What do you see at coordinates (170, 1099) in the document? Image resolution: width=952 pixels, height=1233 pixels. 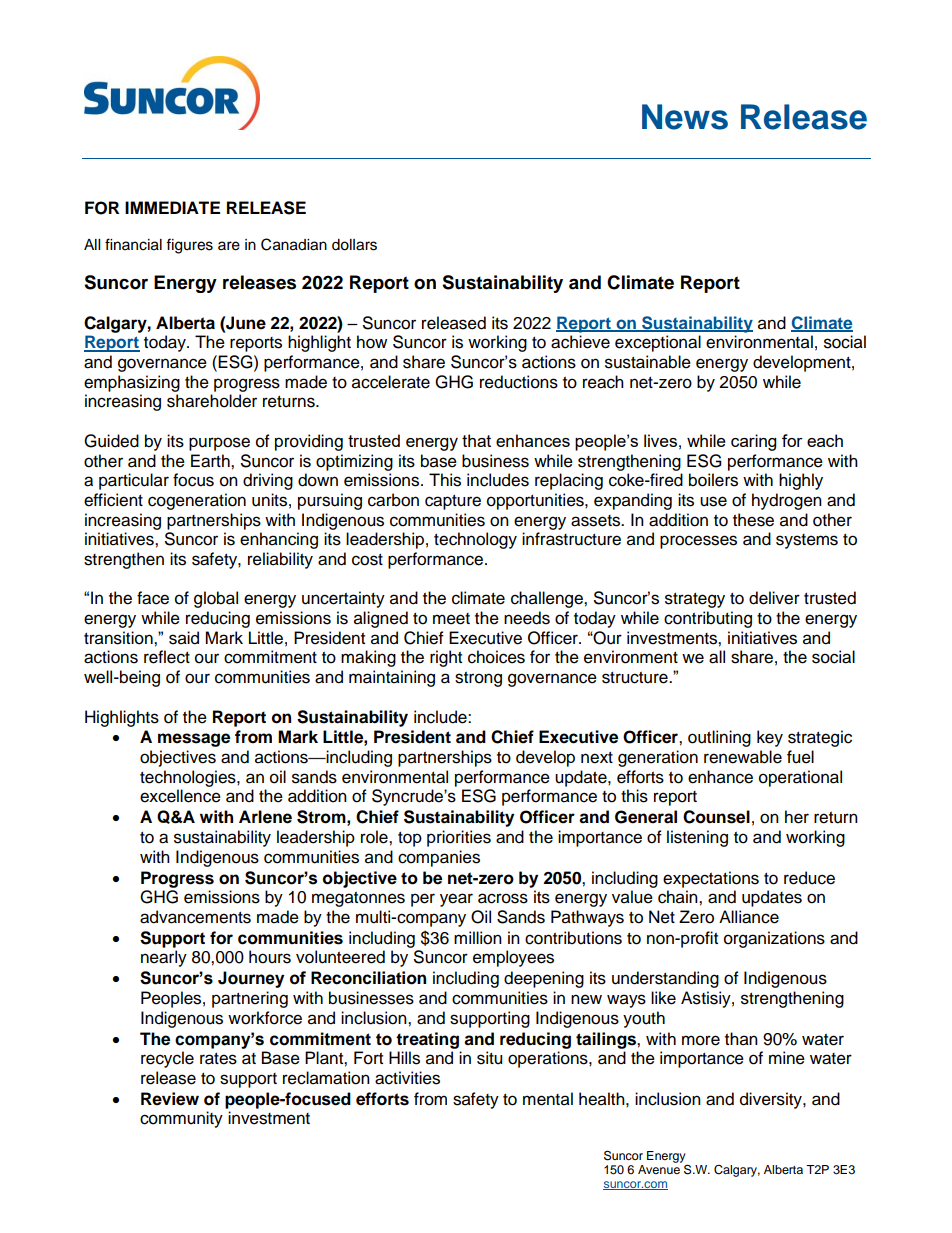 I see `Review` at bounding box center [170, 1099].
